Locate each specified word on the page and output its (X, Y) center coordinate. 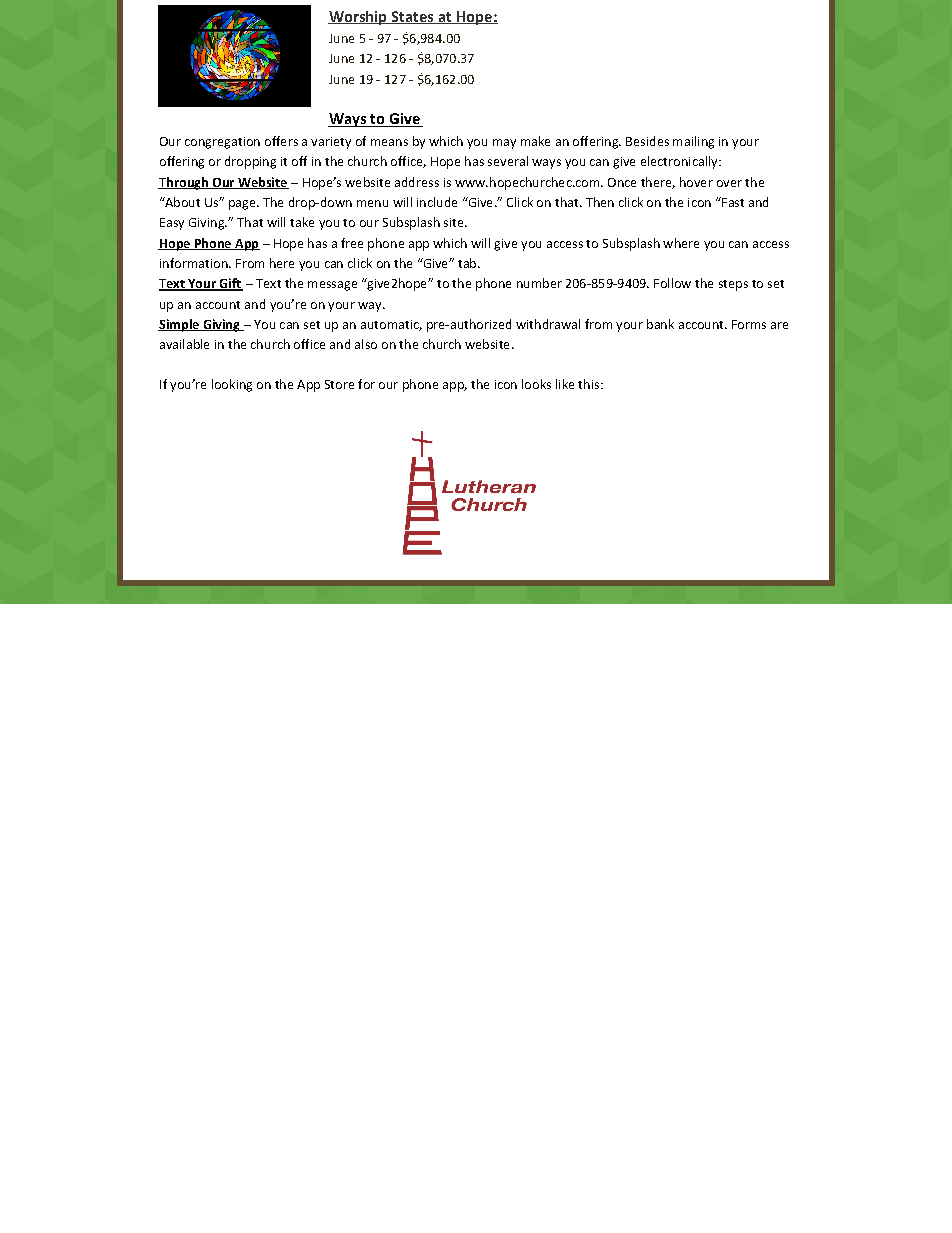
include (437, 202)
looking (232, 385)
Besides (647, 141)
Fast (732, 202)
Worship (358, 18)
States (412, 17)
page (243, 205)
